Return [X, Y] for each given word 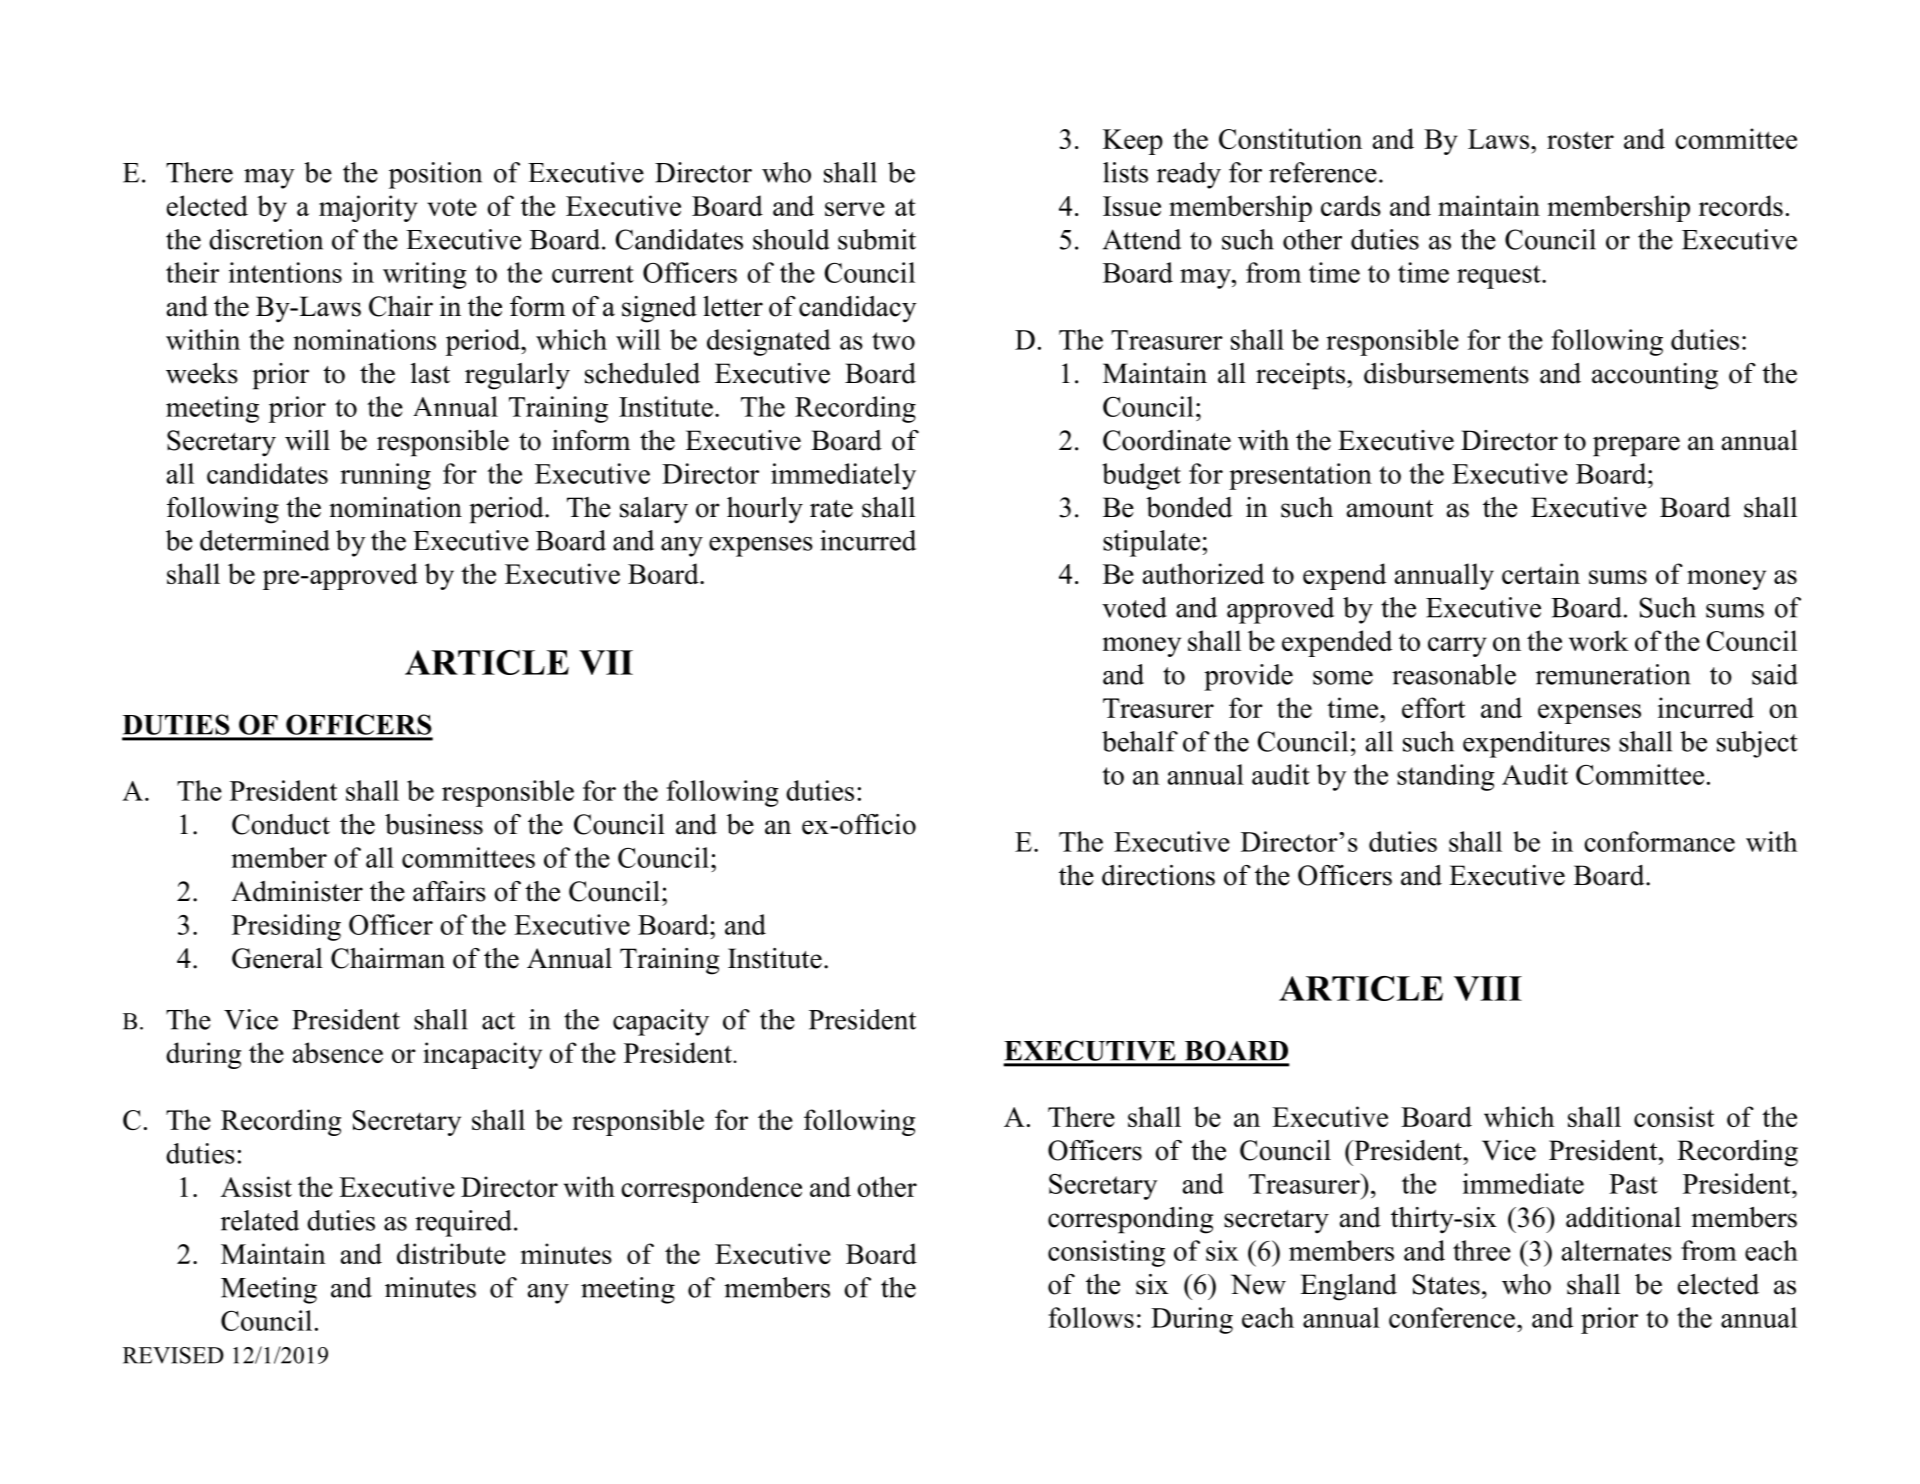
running [385, 476]
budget [1141, 476]
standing [1446, 777]
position [435, 175]
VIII [1488, 988]
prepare [1636, 446]
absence [338, 1052]
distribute [451, 1253]
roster [1580, 140]
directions [1158, 875]
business [434, 824]
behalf [1140, 741]
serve [855, 209]
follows [1091, 1317]
